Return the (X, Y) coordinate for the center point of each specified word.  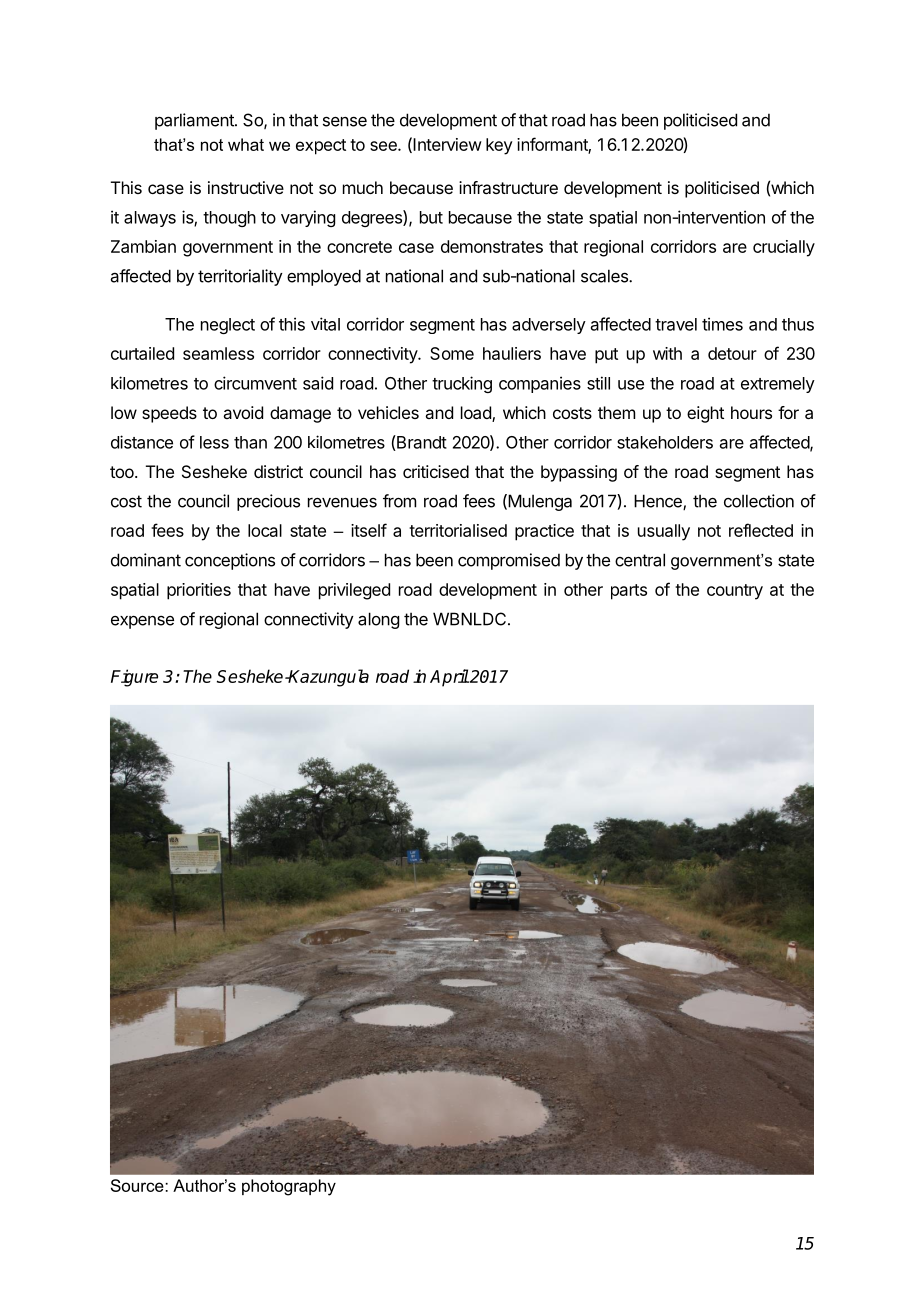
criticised (436, 471)
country (735, 592)
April (449, 678)
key (499, 146)
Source (138, 1185)
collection (759, 501)
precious (268, 502)
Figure (134, 678)
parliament (195, 121)
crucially (784, 248)
